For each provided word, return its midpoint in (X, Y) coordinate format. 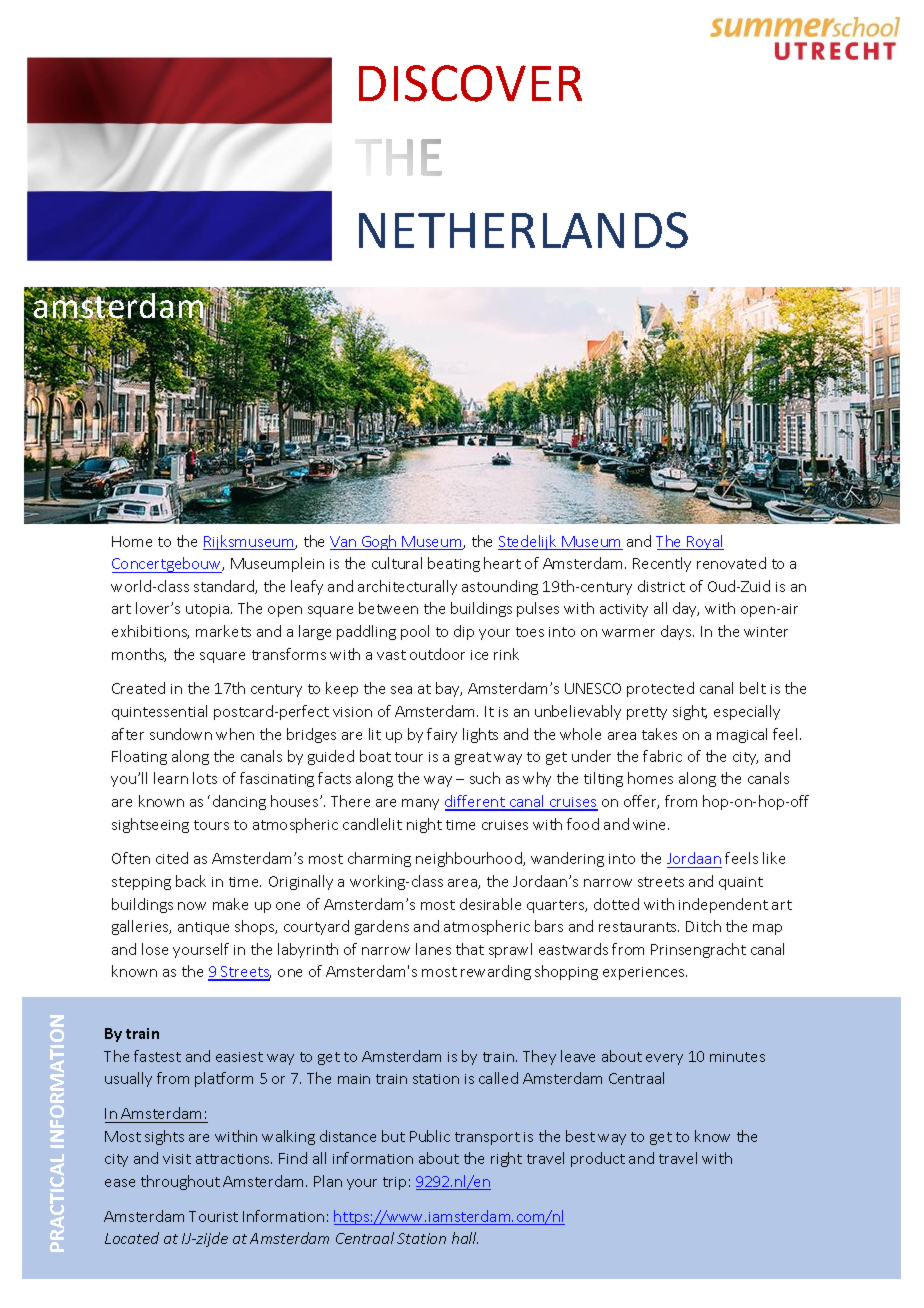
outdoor (437, 654)
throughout (180, 1182)
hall (465, 1238)
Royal (704, 542)
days (677, 632)
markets (223, 631)
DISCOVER (470, 83)
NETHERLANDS (523, 230)
